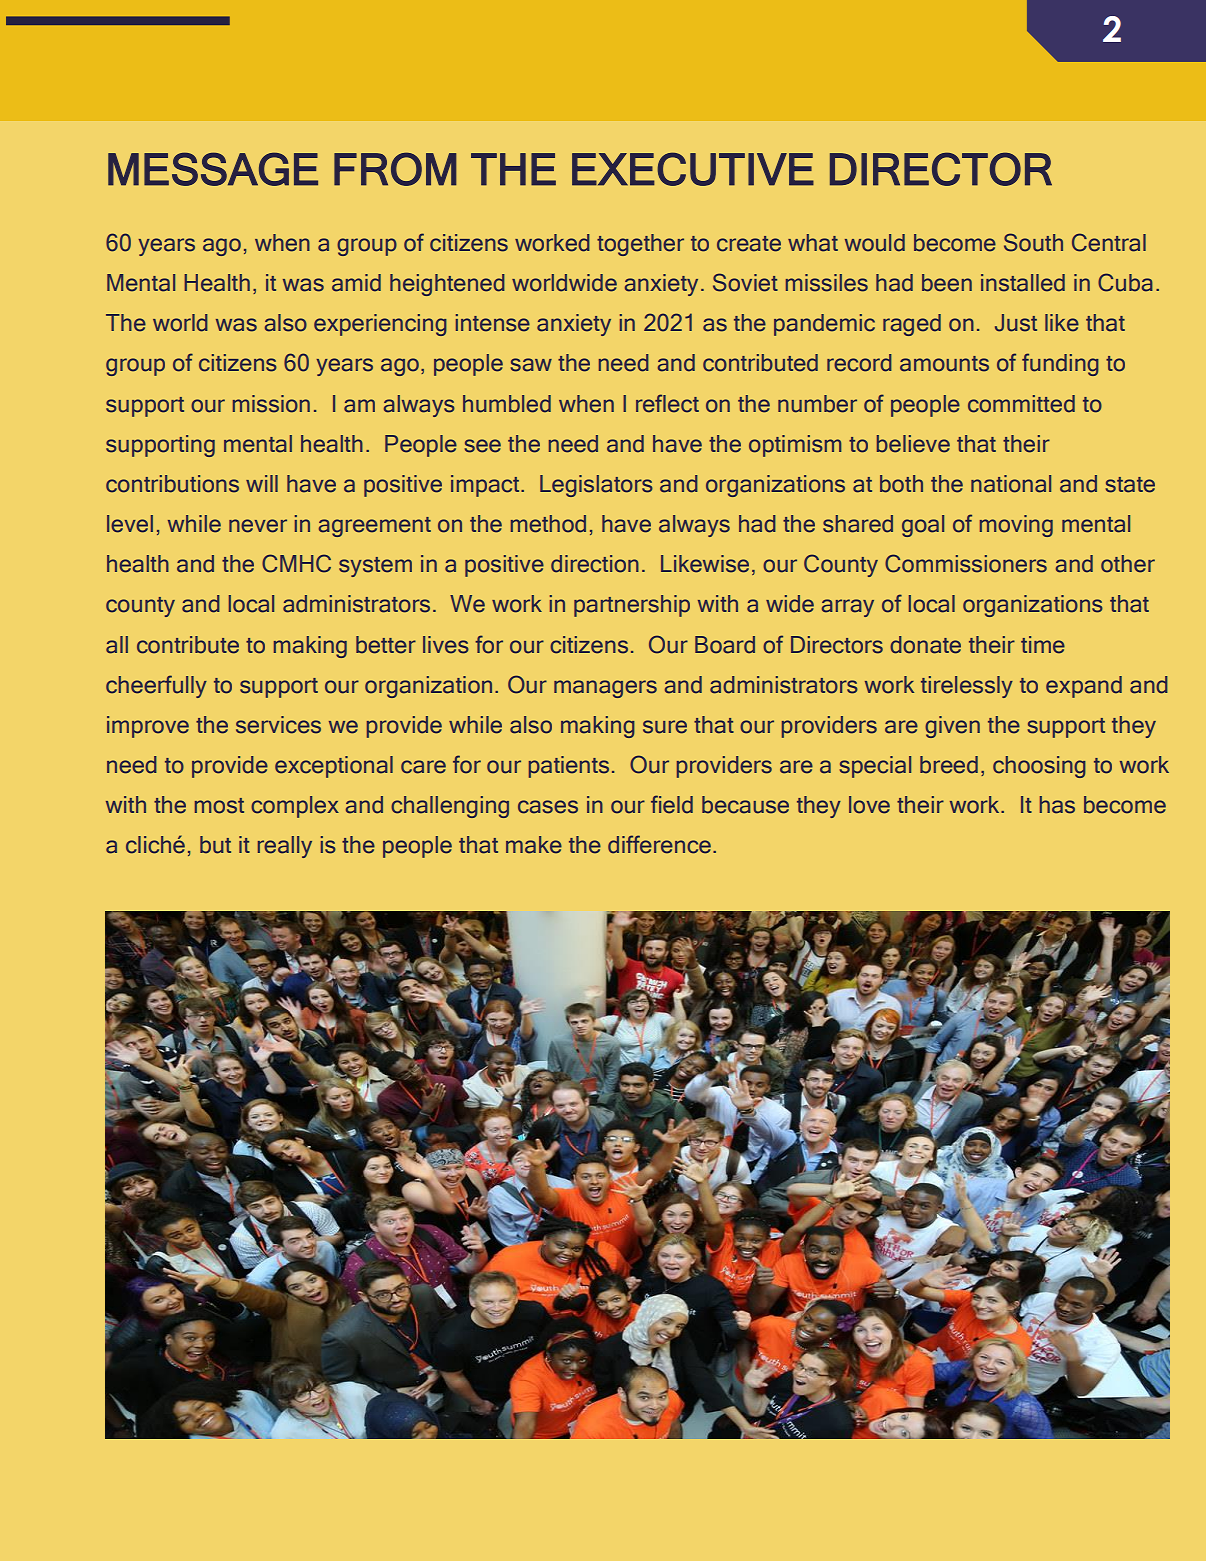 This screenshot has width=1206, height=1561. What do you see at coordinates (967, 687) in the screenshot?
I see `tirelessly` at bounding box center [967, 687].
